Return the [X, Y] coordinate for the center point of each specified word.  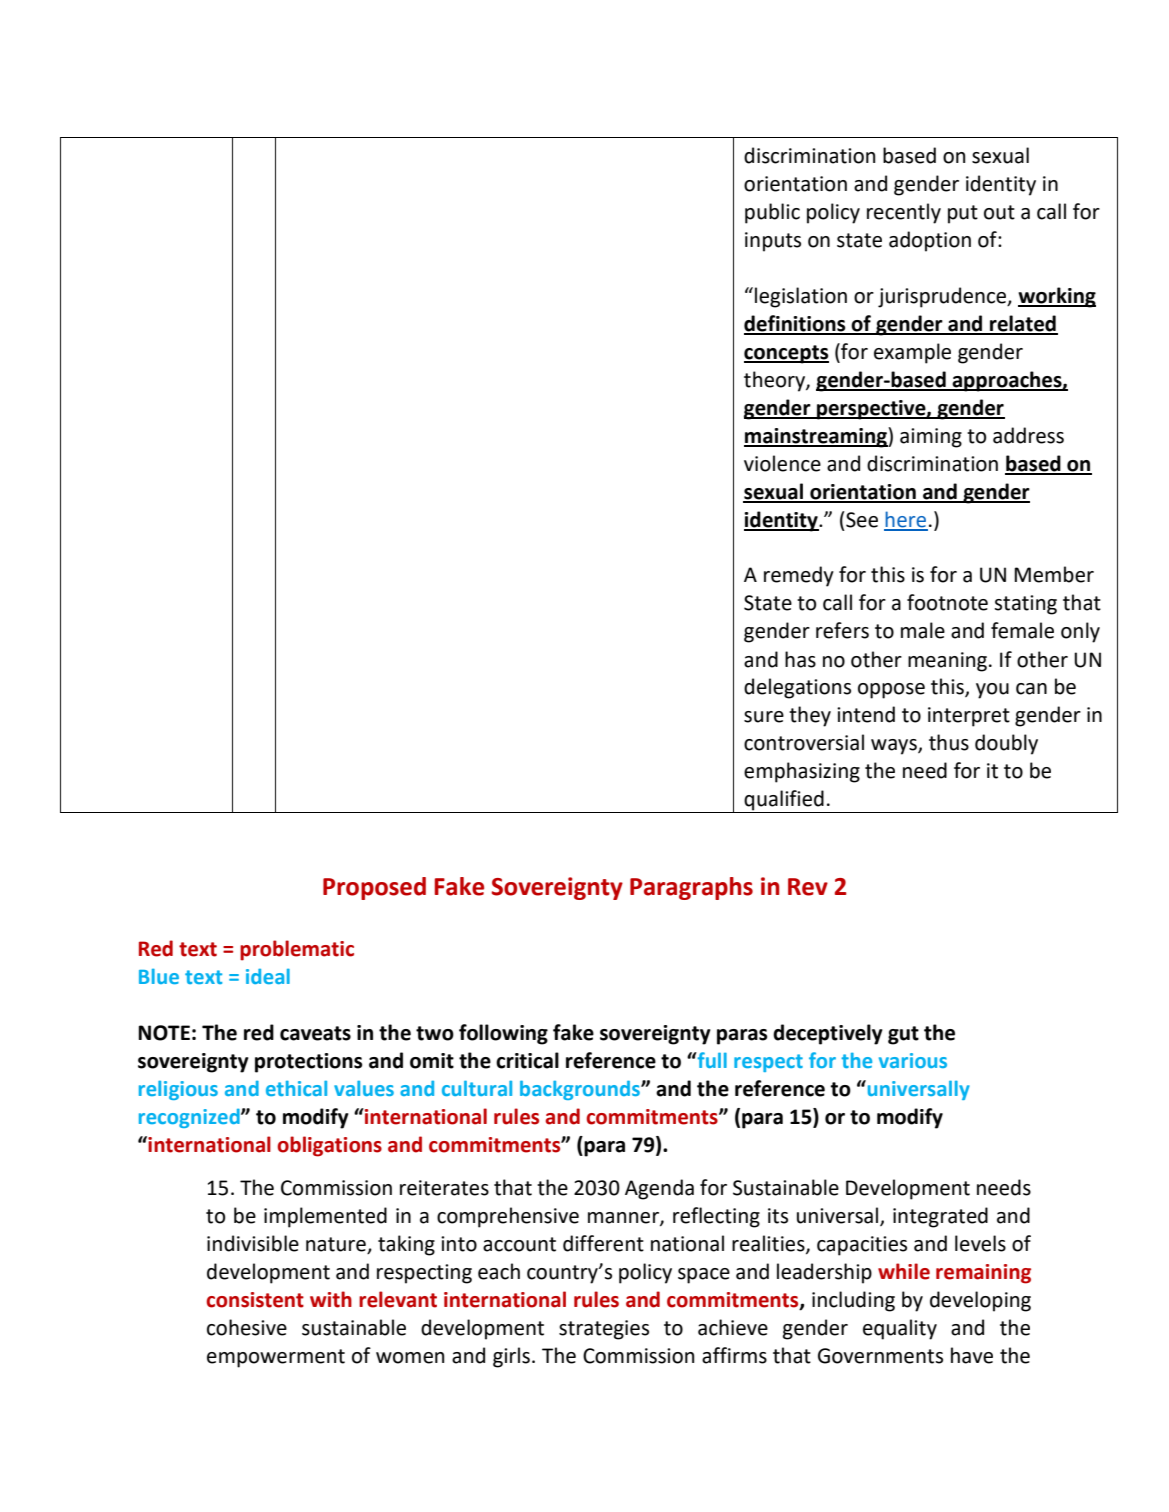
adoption [930, 241]
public [772, 213]
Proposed [374, 888]
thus [949, 742]
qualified [784, 801]
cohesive [247, 1327]
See [862, 520]
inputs [773, 242]
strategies [604, 1330]
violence [782, 463]
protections [309, 1063]
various [913, 1060]
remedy [799, 576]
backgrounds [581, 1090]
